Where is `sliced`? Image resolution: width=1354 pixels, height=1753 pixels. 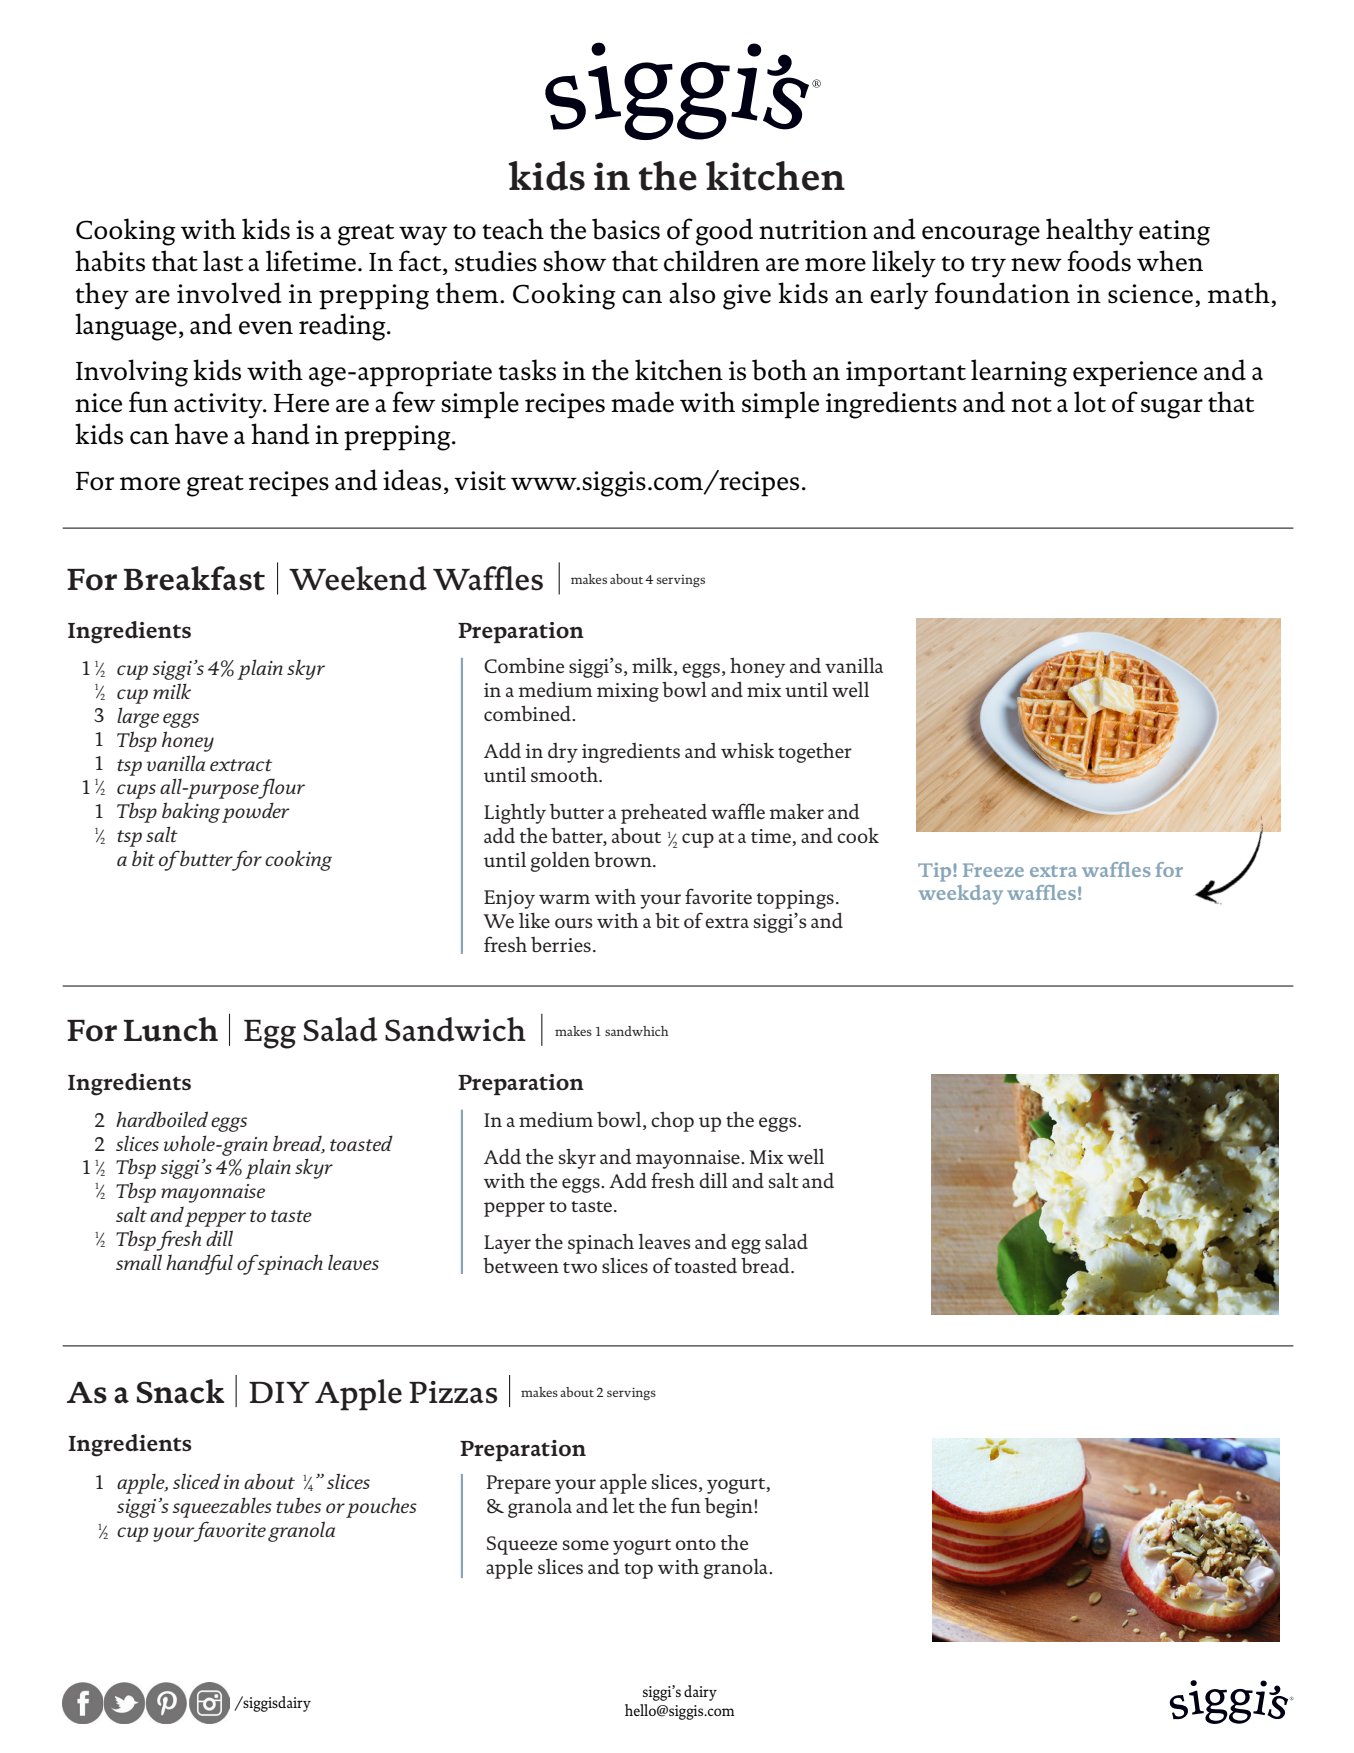 sliced is located at coordinates (197, 1481).
